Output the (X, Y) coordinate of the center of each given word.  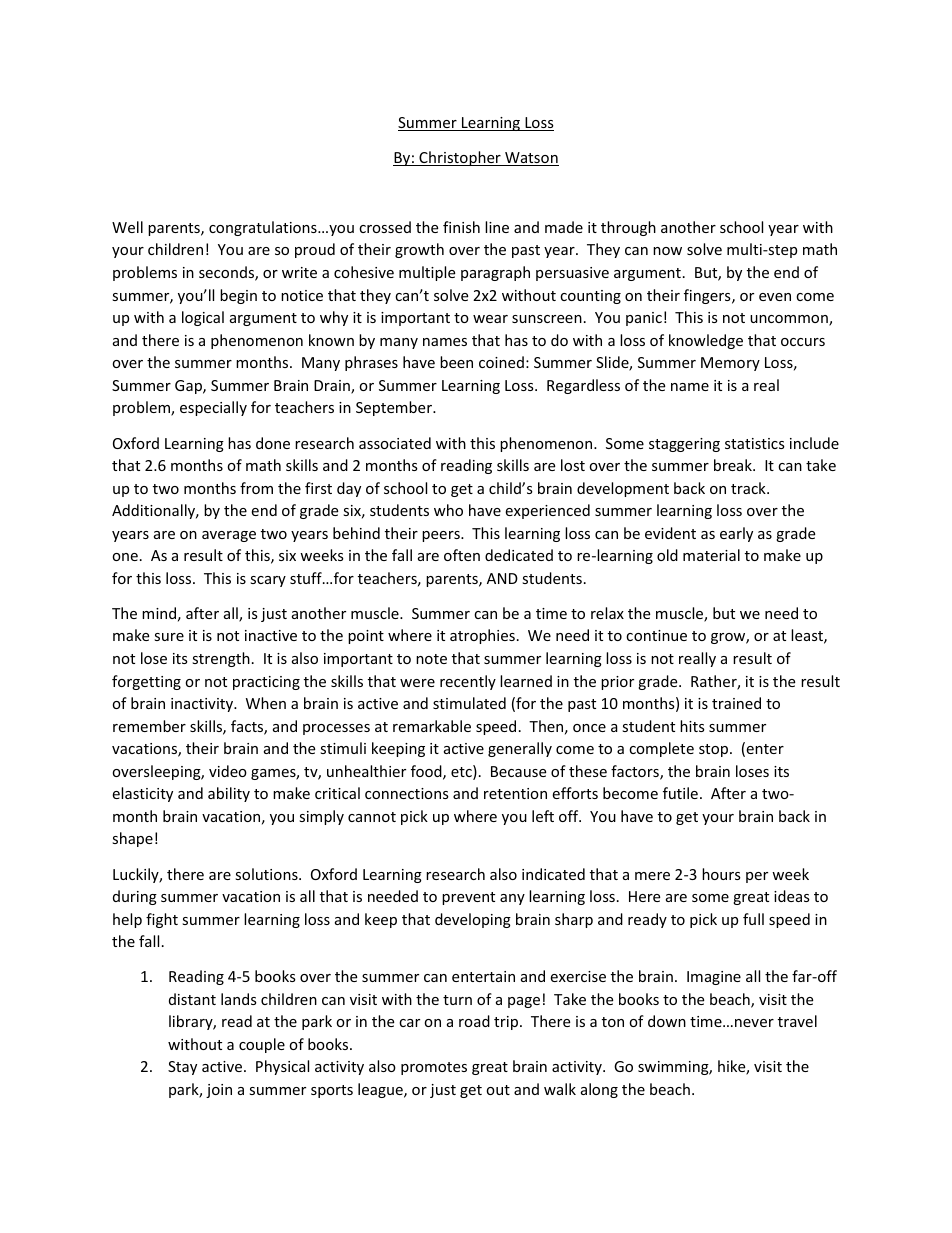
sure (169, 637)
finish (461, 227)
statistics (755, 443)
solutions (267, 874)
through (628, 228)
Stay (182, 1068)
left (543, 816)
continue (656, 635)
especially (213, 408)
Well (127, 227)
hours (721, 874)
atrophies (482, 636)
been (456, 362)
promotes (434, 1068)
